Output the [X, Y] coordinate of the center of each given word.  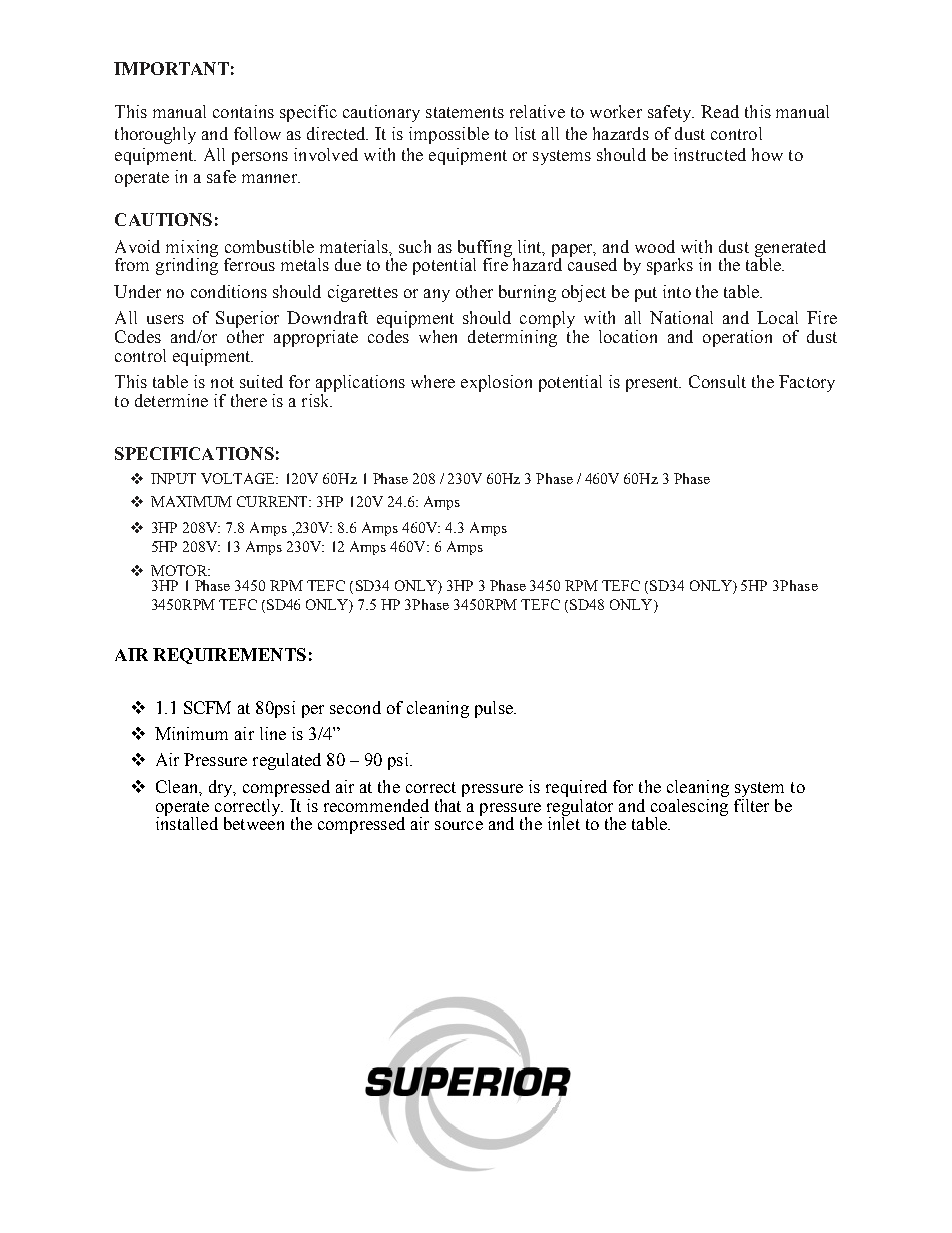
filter [751, 804]
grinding [187, 265]
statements [465, 112]
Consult [717, 381]
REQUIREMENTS [229, 656]
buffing [486, 249]
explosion [496, 383]
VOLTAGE [239, 478]
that [449, 804]
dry [222, 788]
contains [243, 111]
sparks [670, 266]
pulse [495, 709]
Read [720, 111]
